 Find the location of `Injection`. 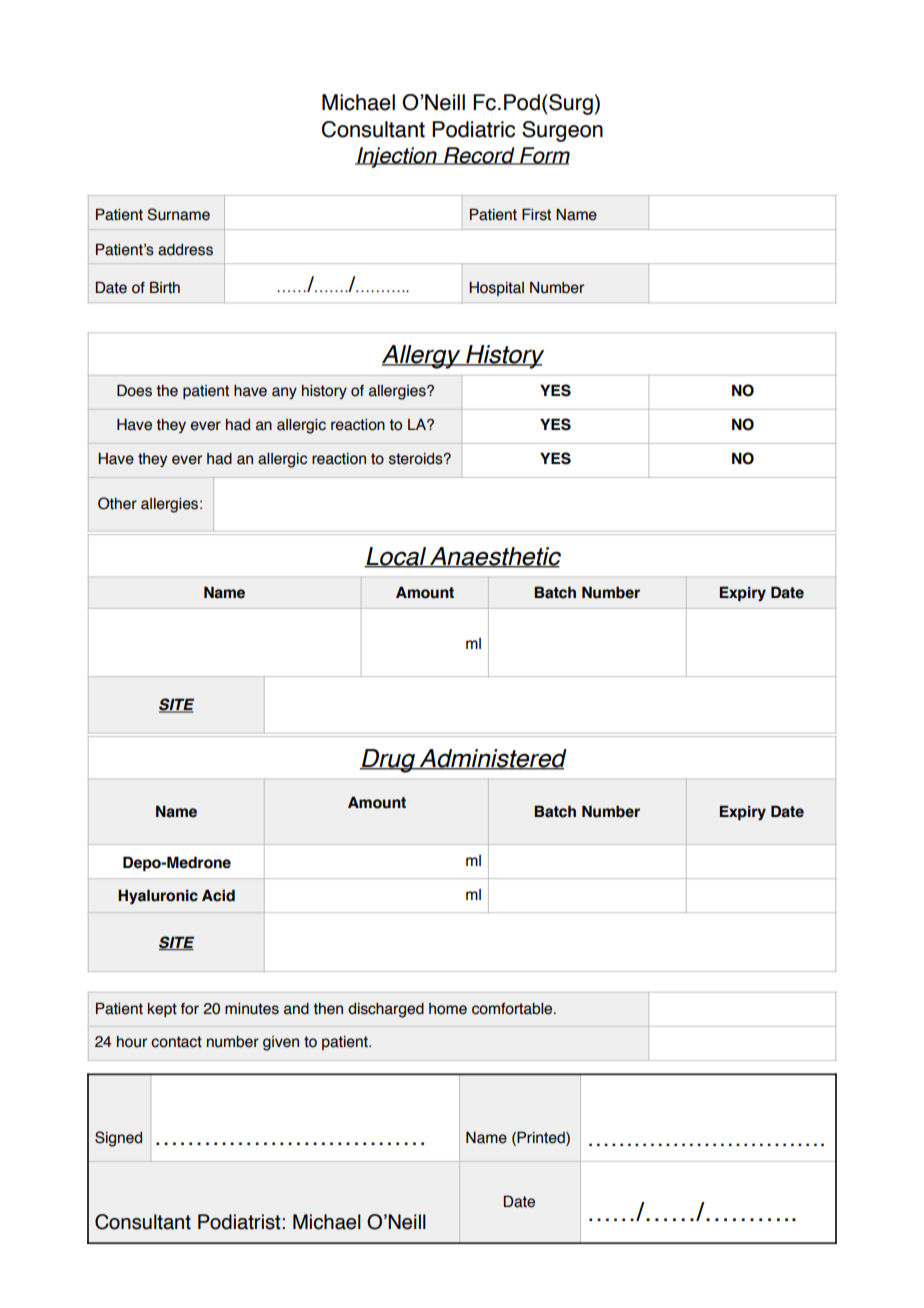

Injection is located at coordinates (397, 157).
